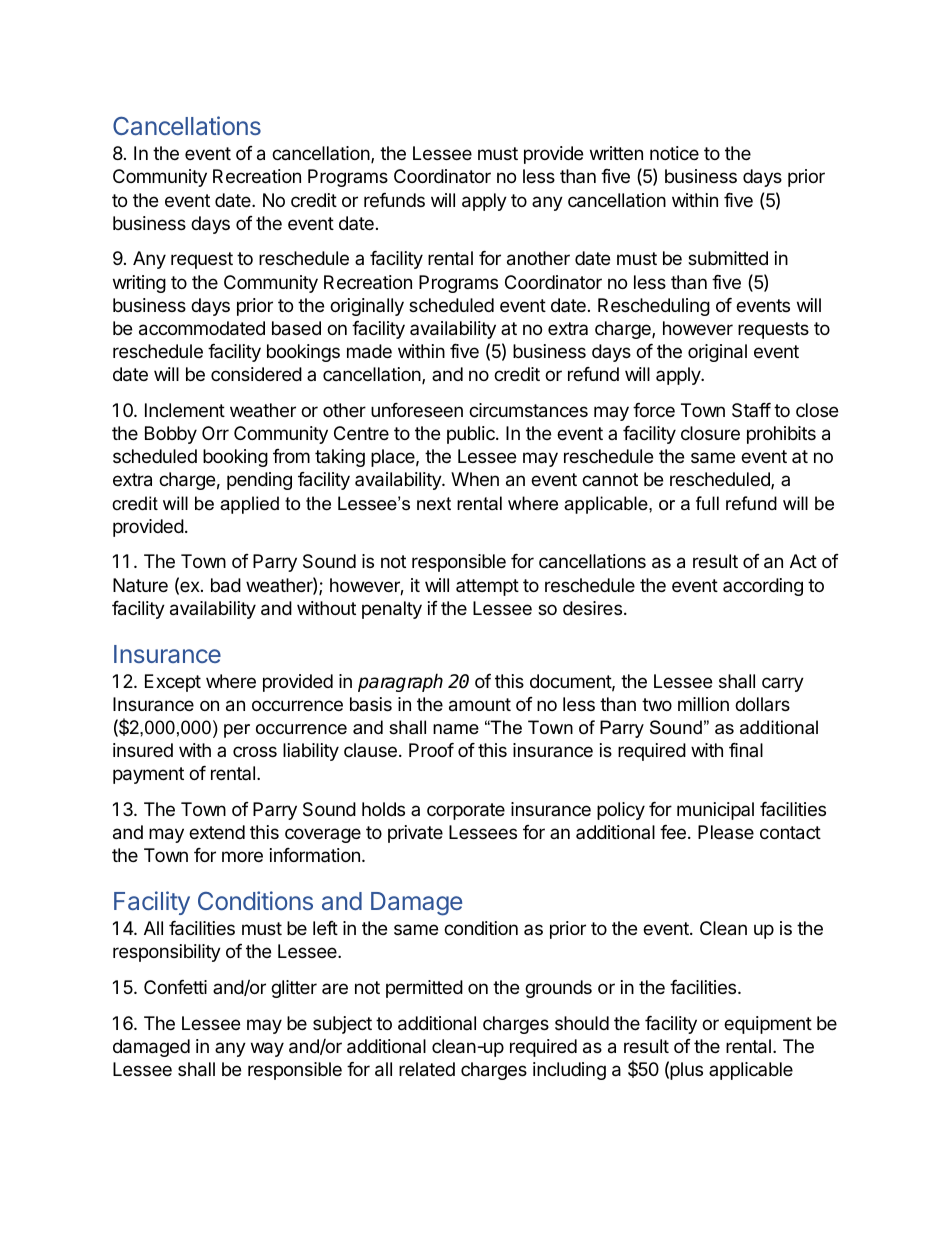  Describe the element at coordinates (768, 1025) in the screenshot. I see `equipment` at that location.
